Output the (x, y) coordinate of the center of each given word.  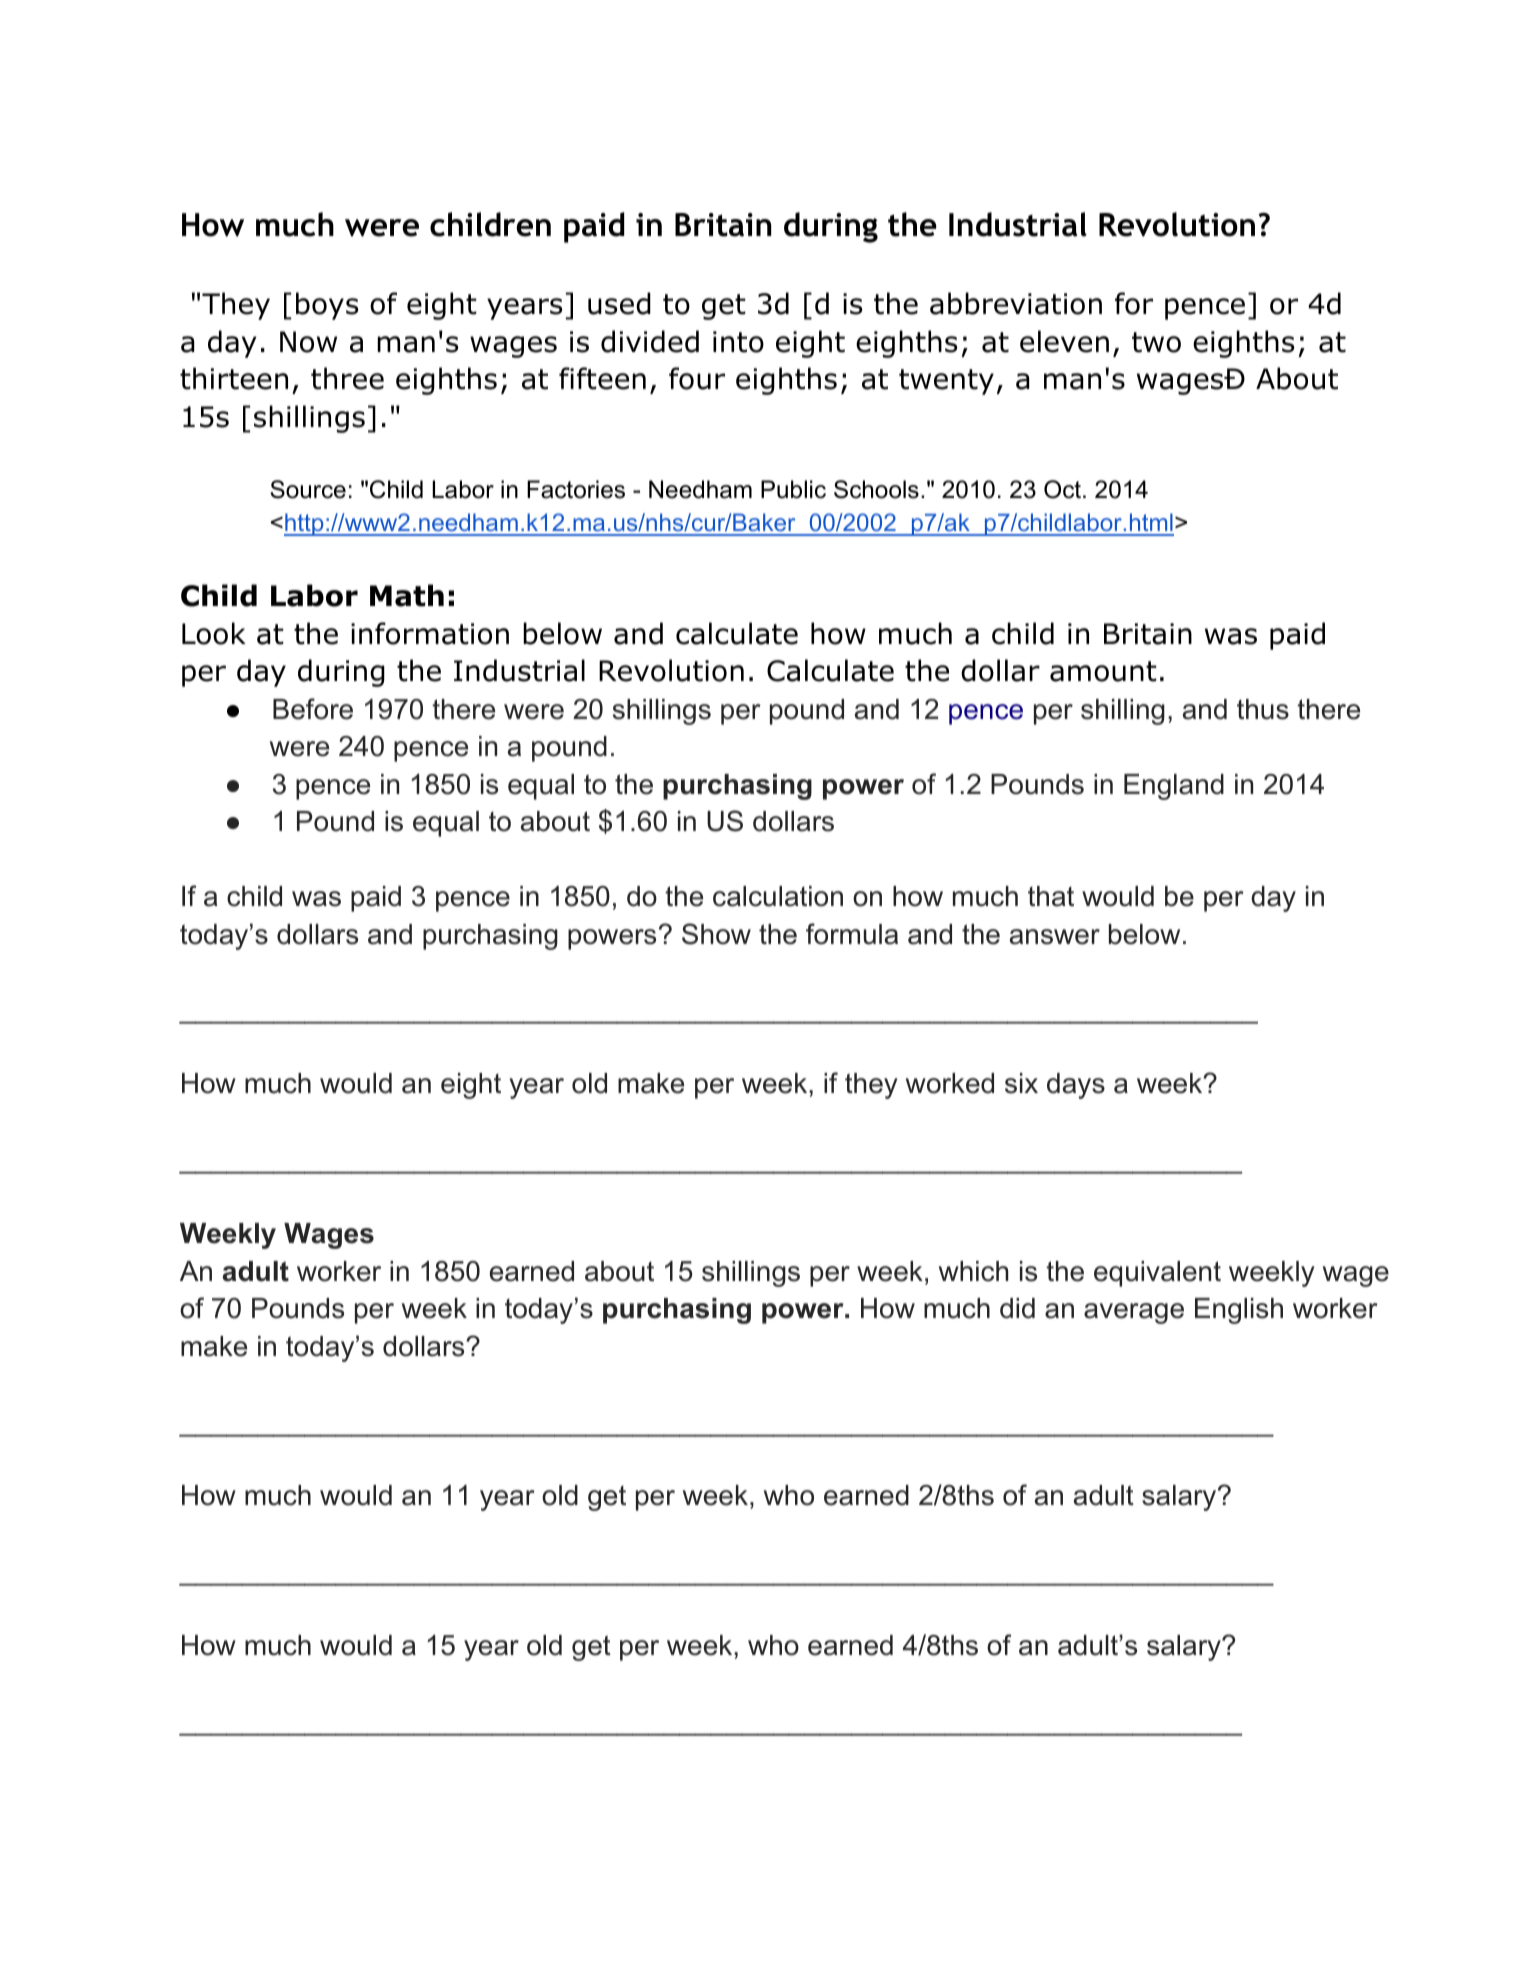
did (1017, 1308)
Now (308, 342)
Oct (1062, 489)
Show (716, 934)
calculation (778, 896)
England (1174, 787)
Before (313, 709)
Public (793, 489)
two (1156, 342)
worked (950, 1083)
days (1076, 1086)
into (738, 342)
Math (407, 595)
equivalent (1157, 1274)
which (973, 1271)
